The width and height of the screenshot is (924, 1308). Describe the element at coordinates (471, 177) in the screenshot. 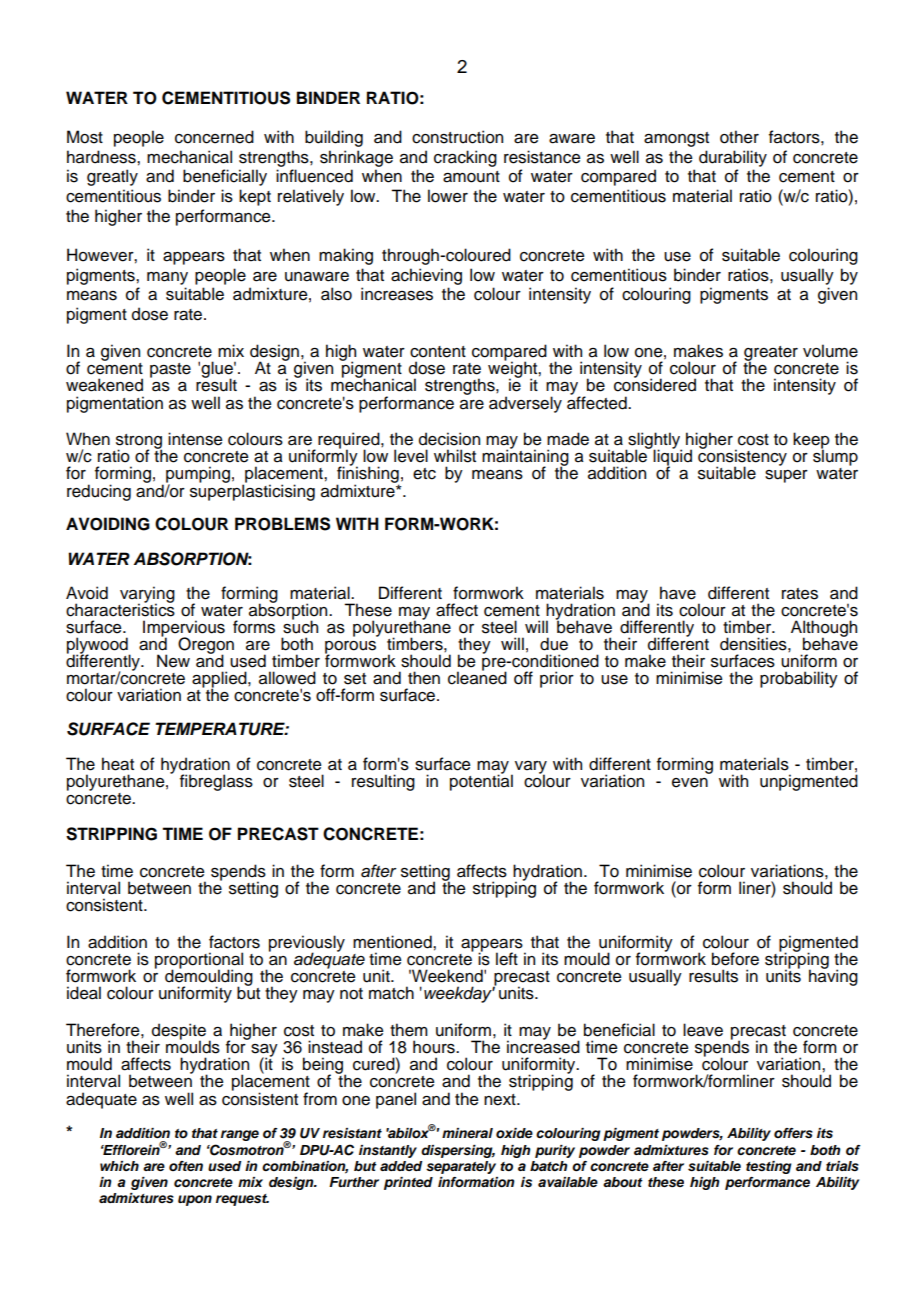

I see `amount` at that location.
